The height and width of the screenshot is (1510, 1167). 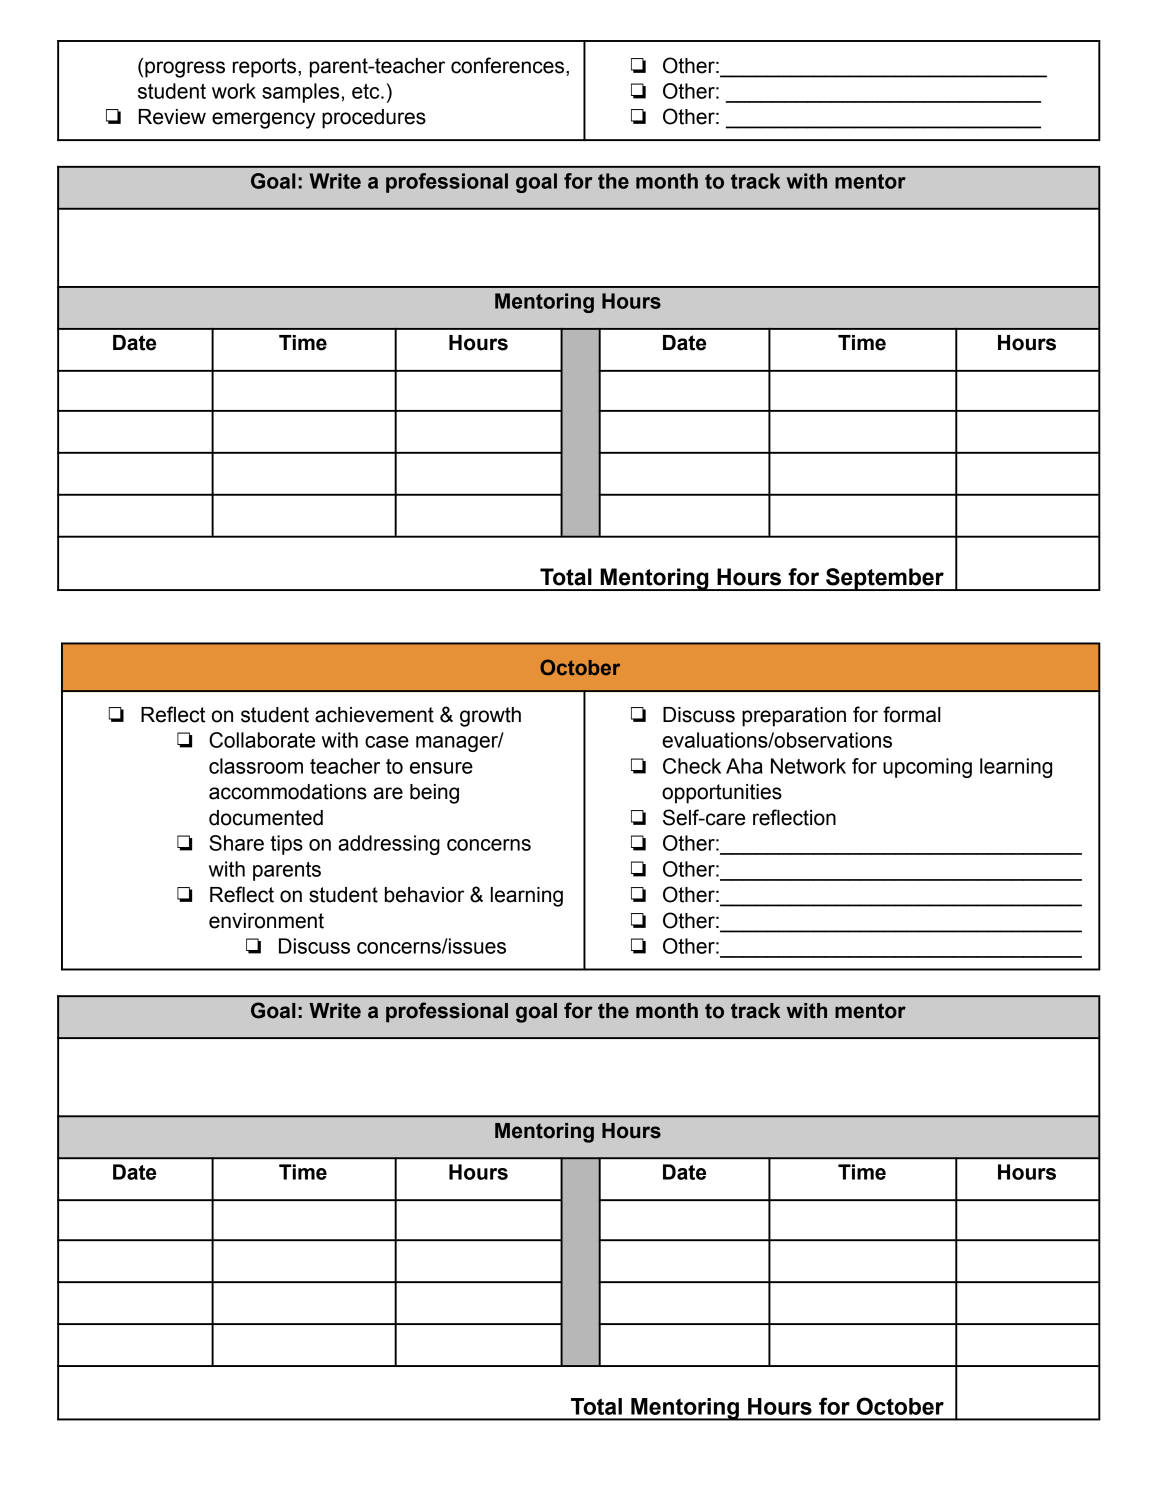 I want to click on samples, so click(x=300, y=93).
